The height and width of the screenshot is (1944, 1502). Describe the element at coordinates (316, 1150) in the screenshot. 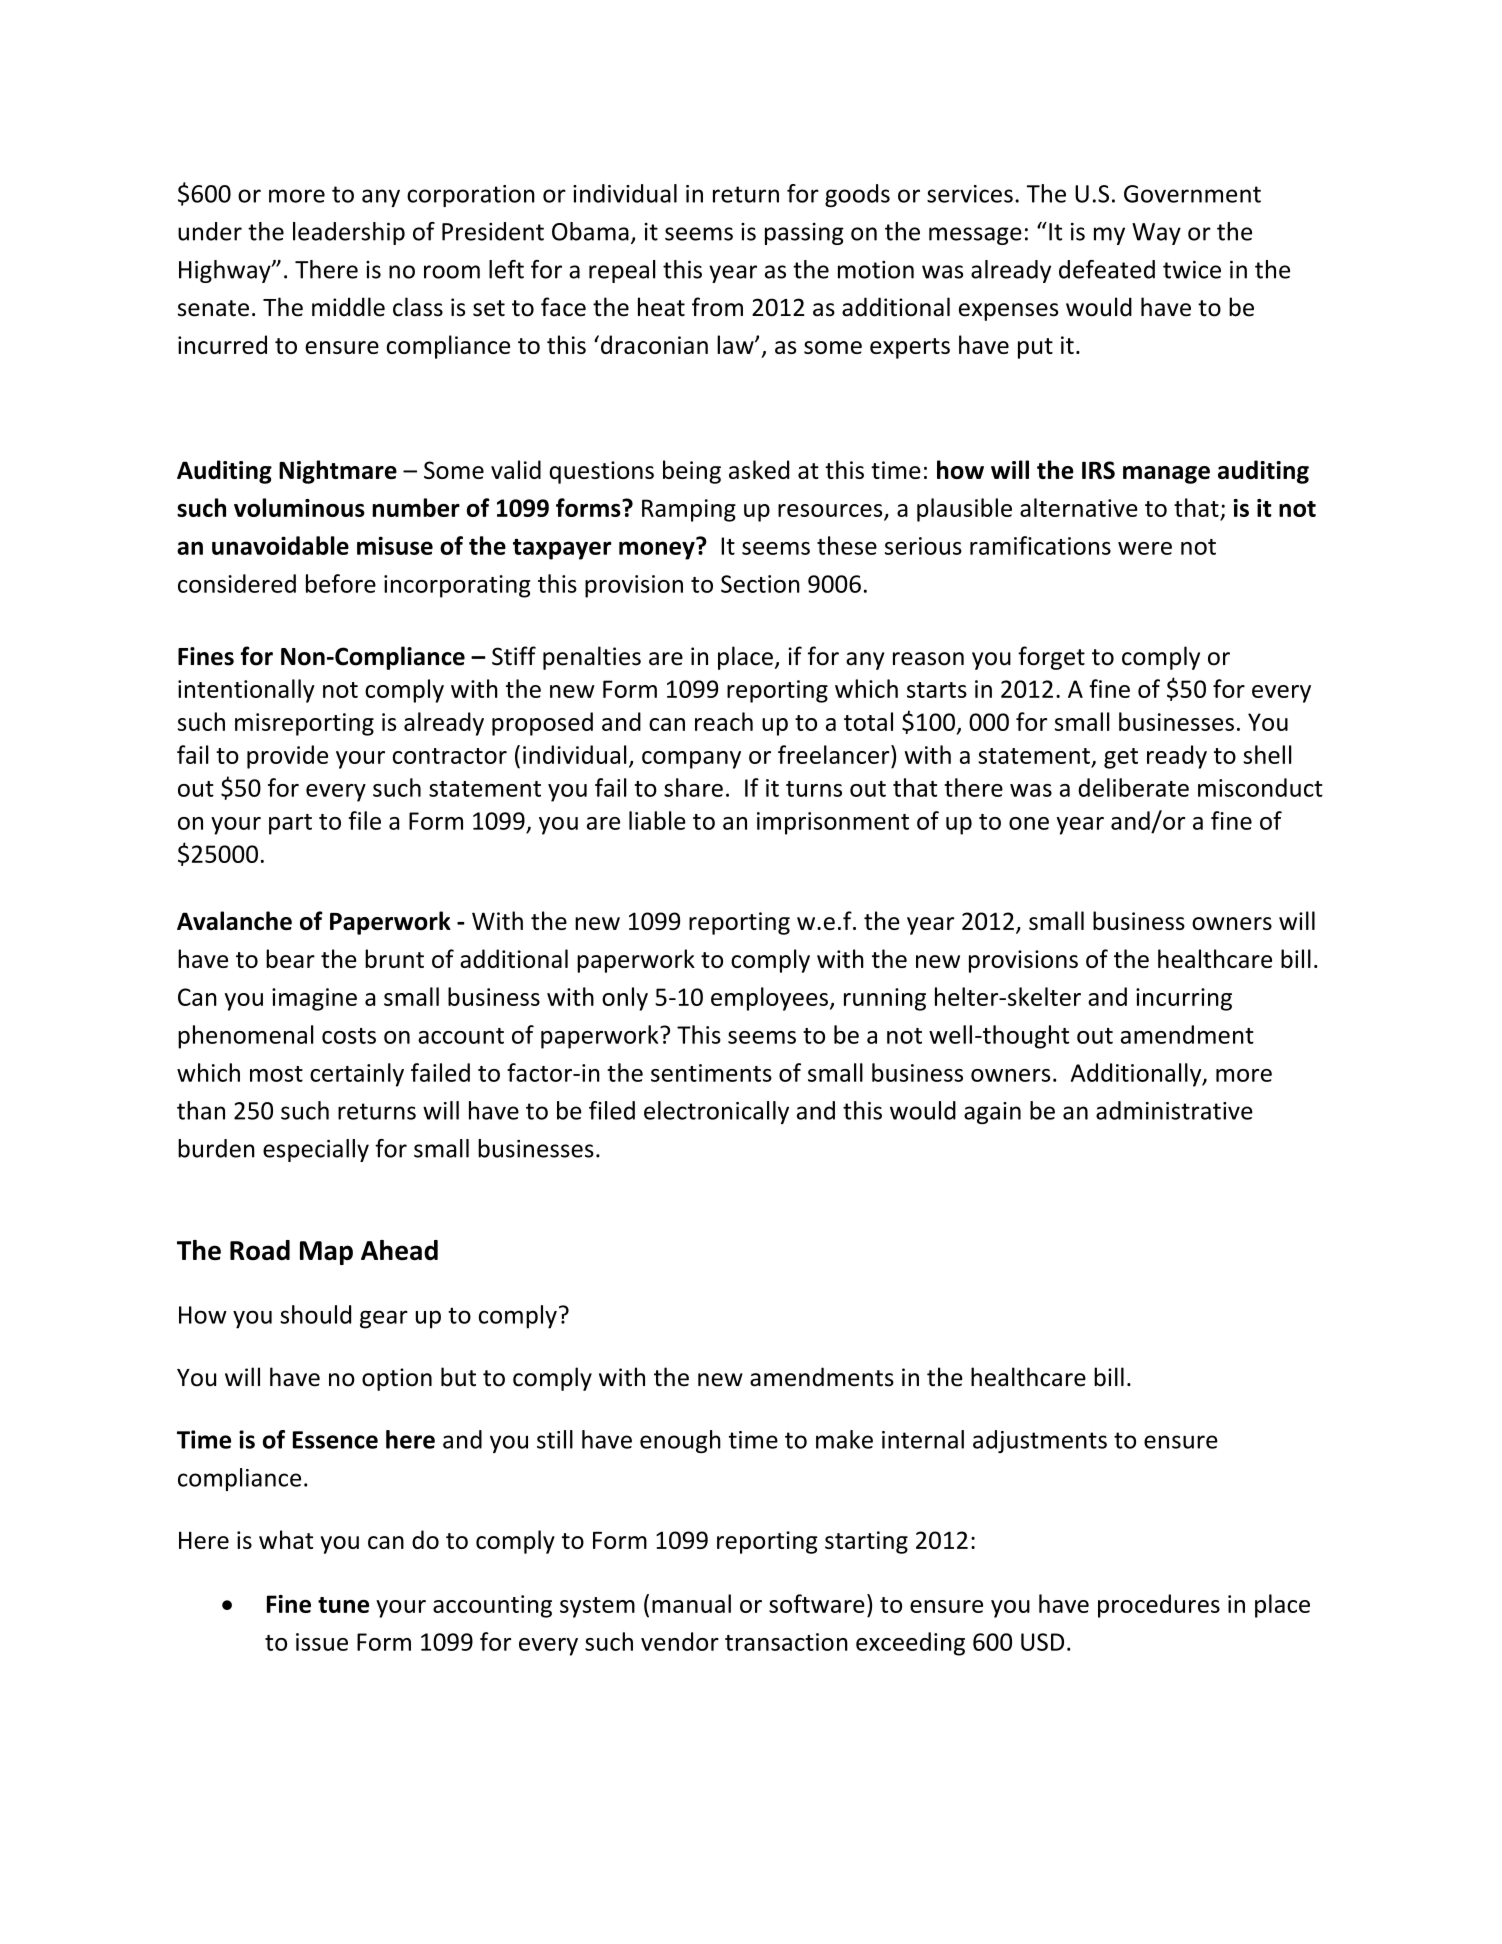

I see `especially` at that location.
